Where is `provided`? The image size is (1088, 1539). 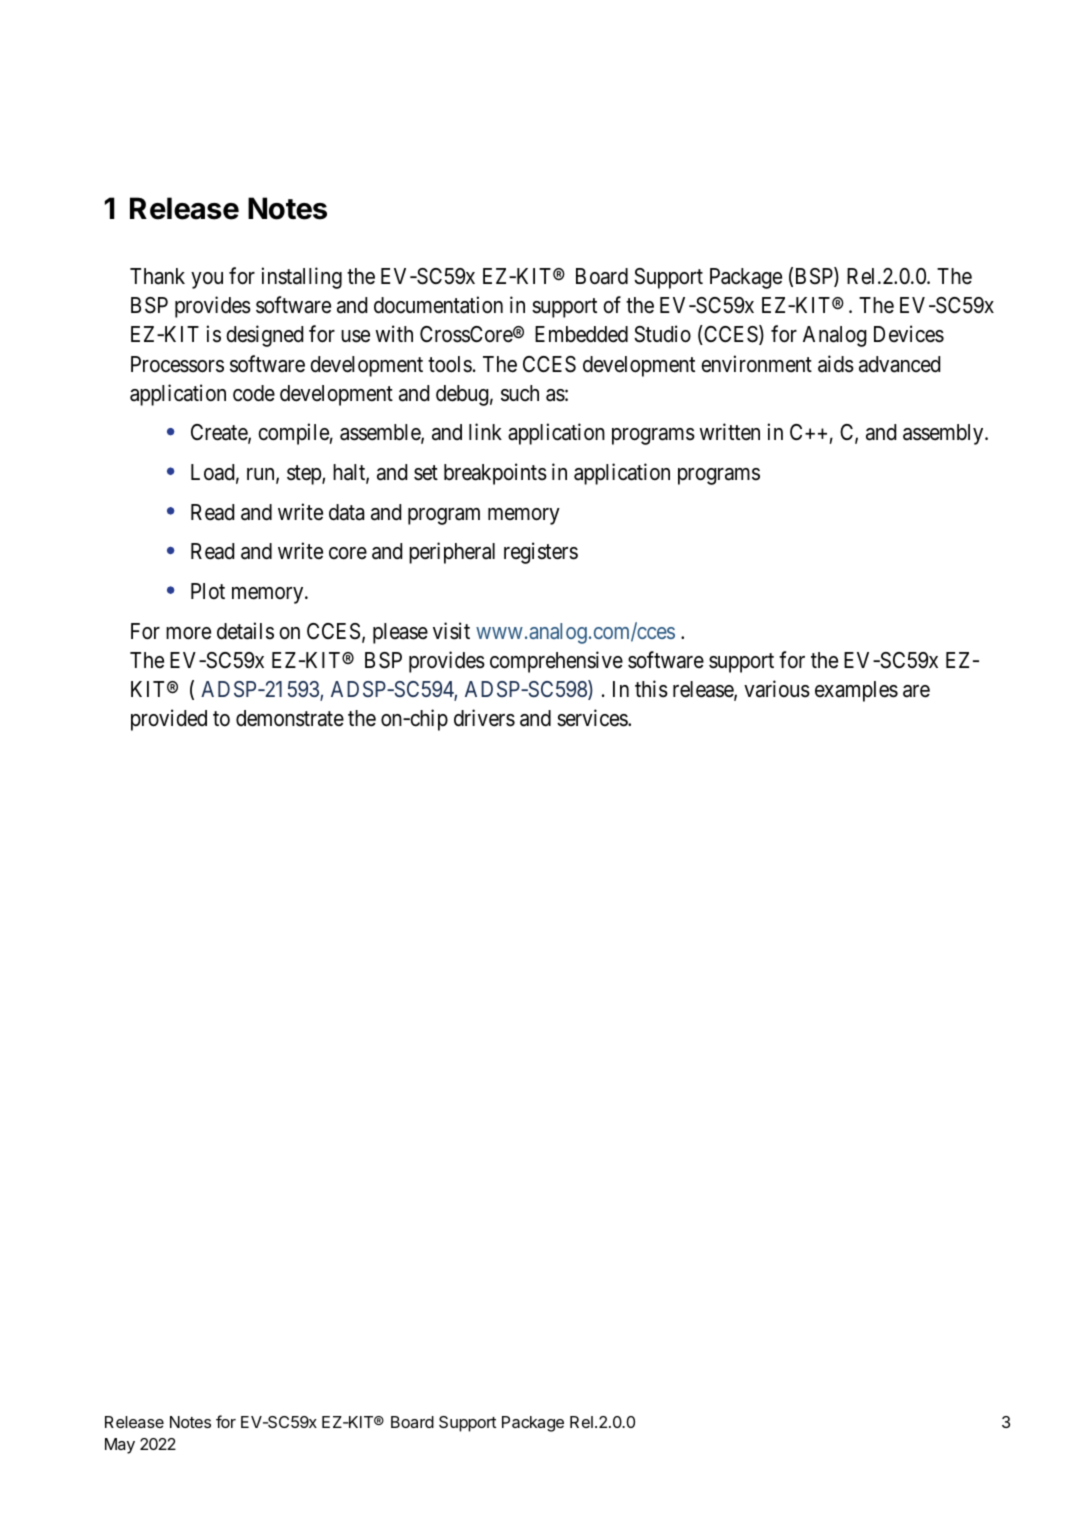 provided is located at coordinates (169, 720).
